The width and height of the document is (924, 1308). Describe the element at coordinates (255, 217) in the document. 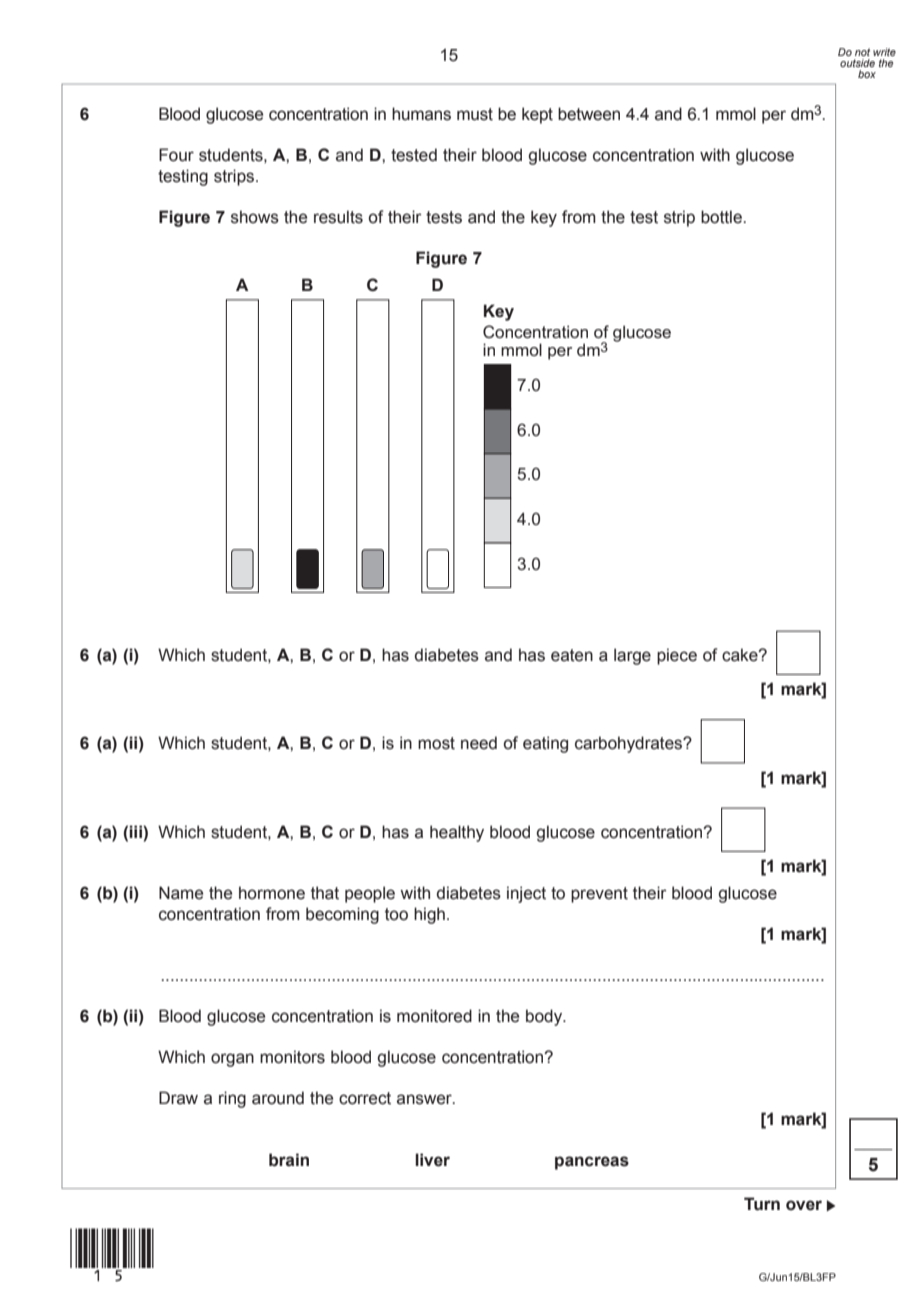

I see `shows` at that location.
